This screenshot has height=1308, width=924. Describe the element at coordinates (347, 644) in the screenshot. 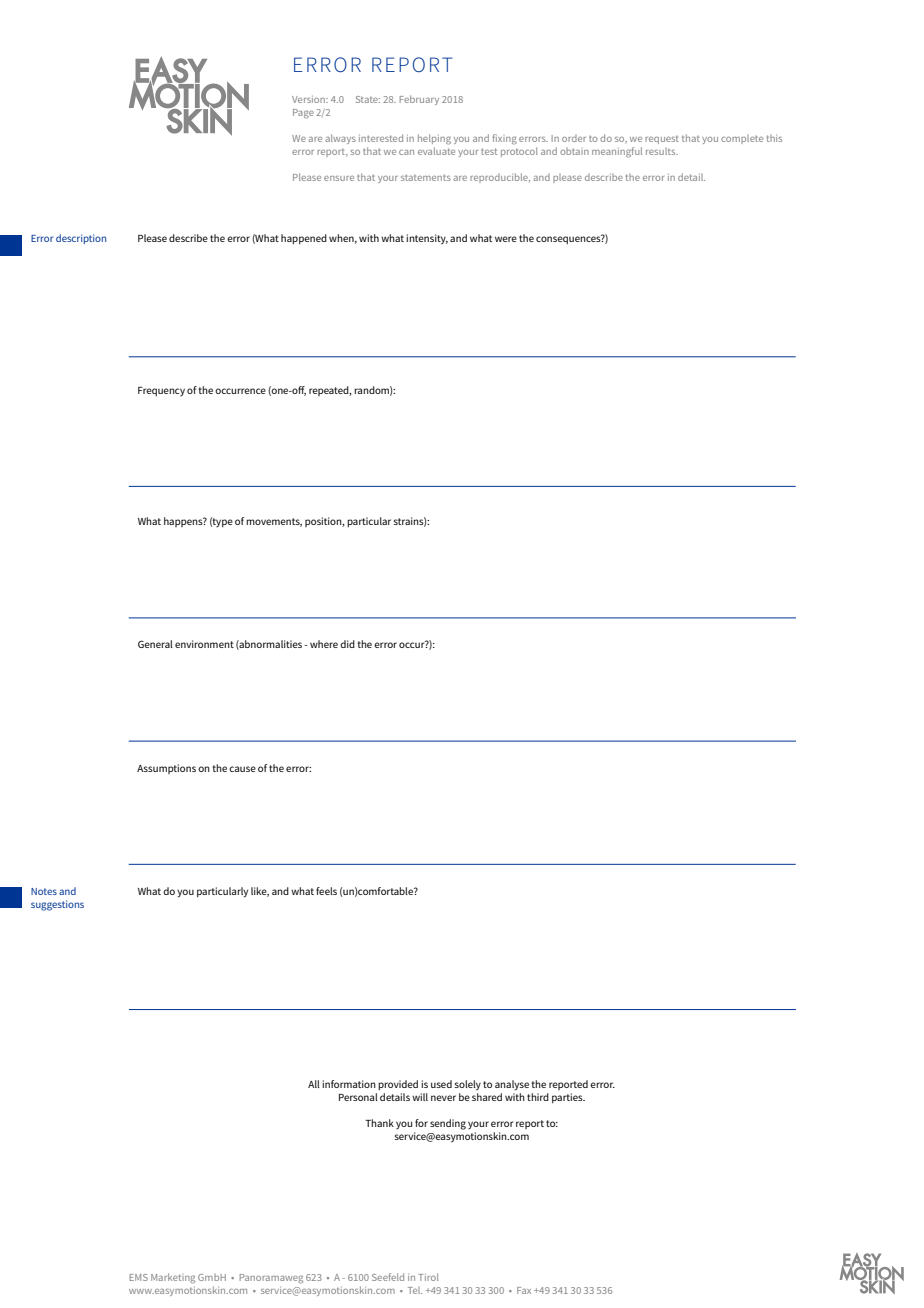

I see `did` at that location.
